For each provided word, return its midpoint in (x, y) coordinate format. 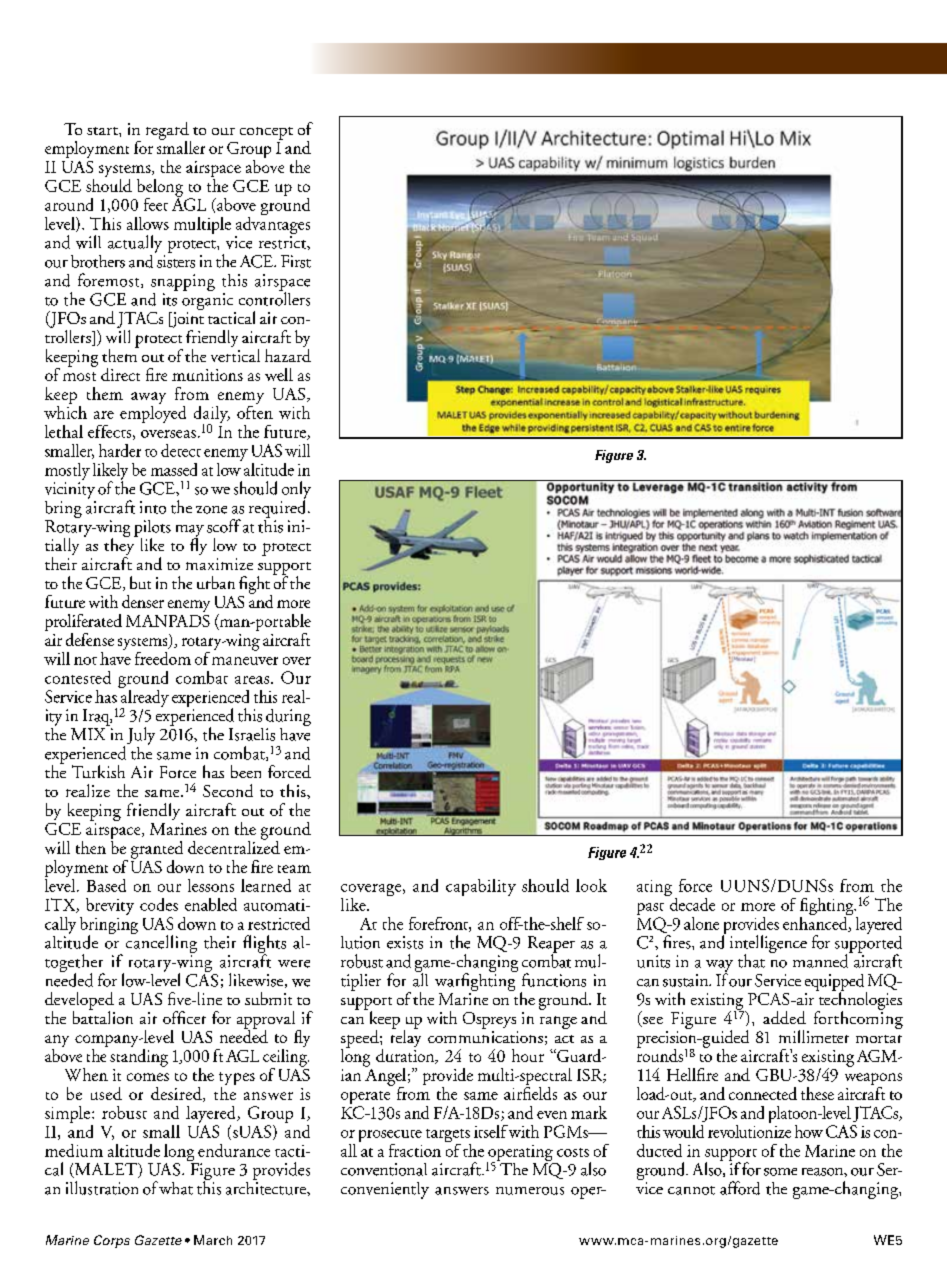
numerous (530, 1191)
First (296, 261)
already (144, 698)
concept (266, 133)
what (176, 1188)
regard (168, 132)
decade (691, 903)
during (288, 719)
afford (740, 1188)
